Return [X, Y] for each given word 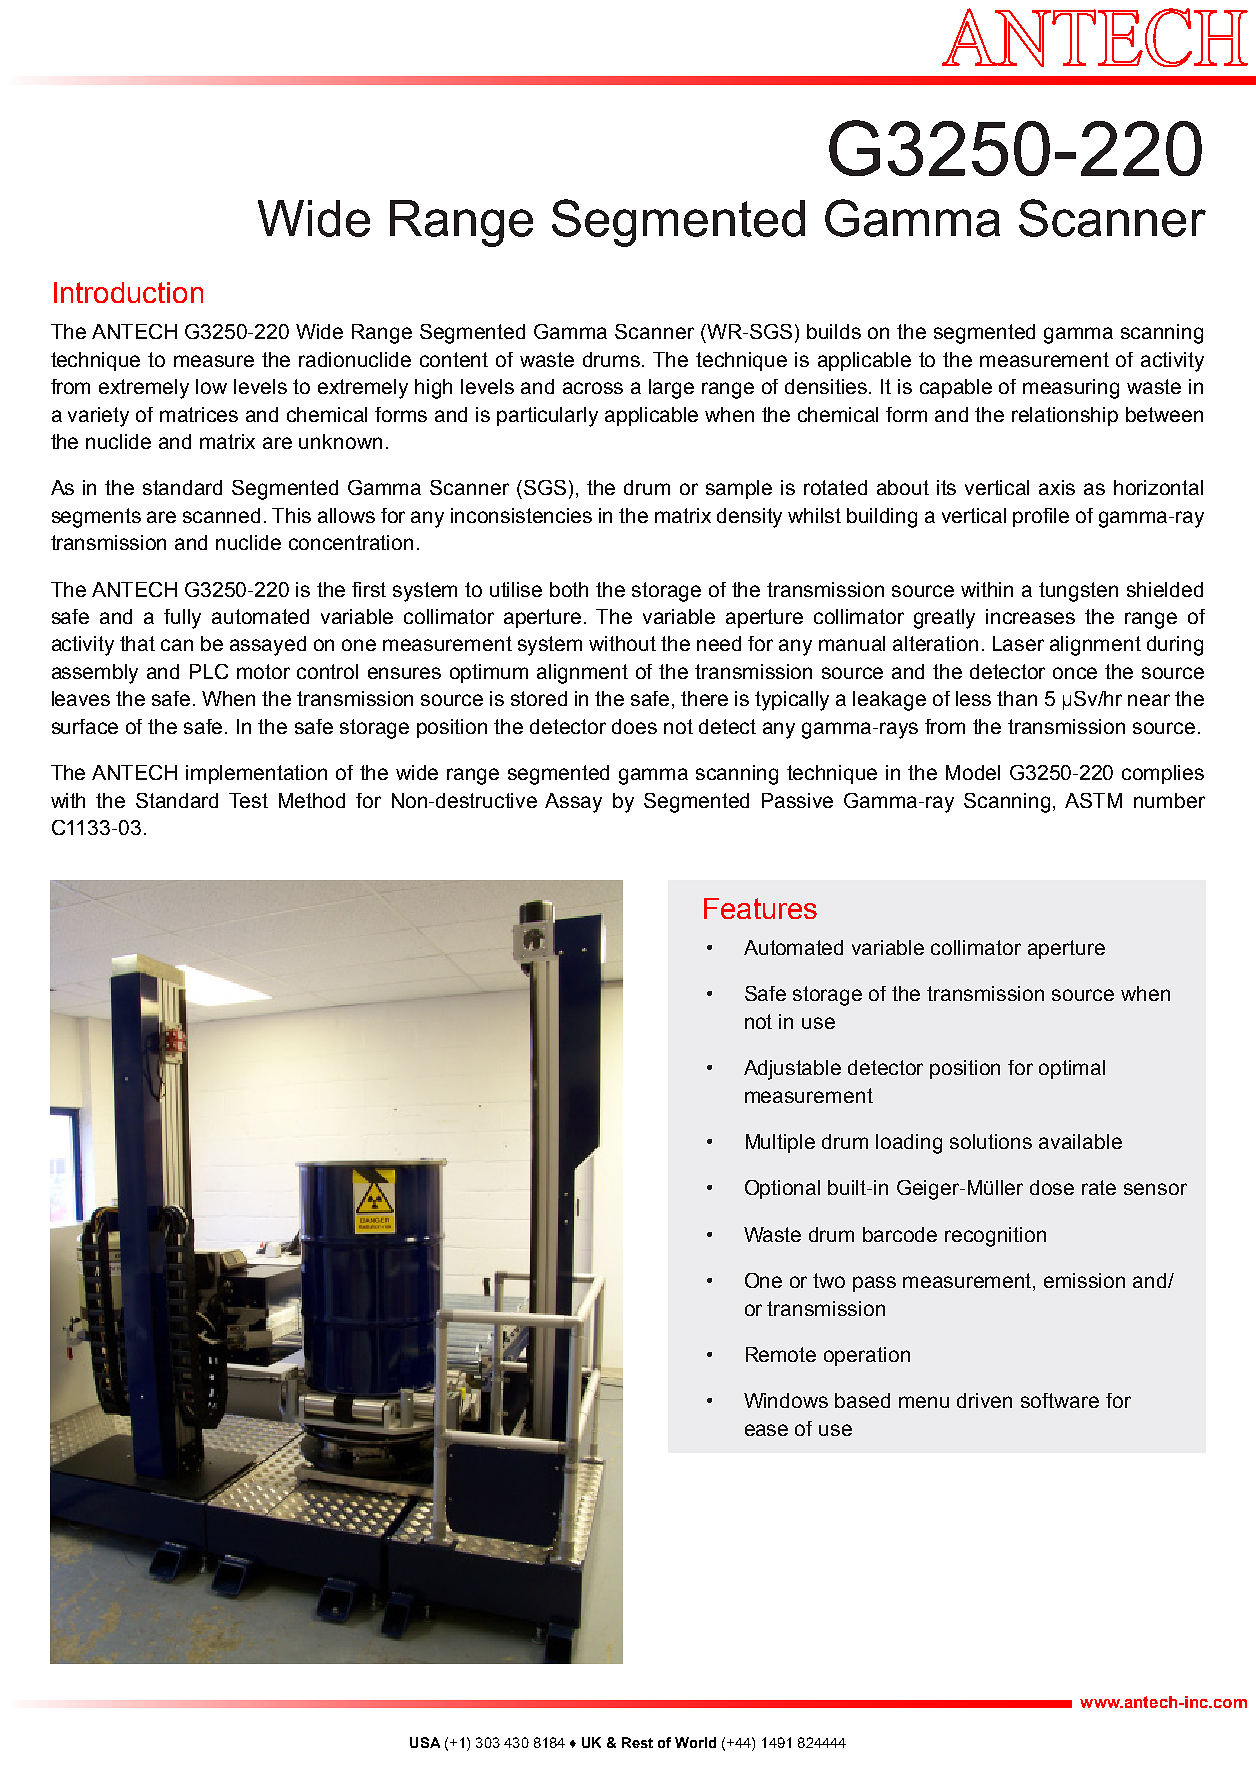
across [593, 388]
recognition [995, 1237]
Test [248, 800]
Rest [637, 1742]
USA [425, 1742]
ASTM [1093, 800]
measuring [1071, 389]
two [829, 1280]
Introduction [128, 292]
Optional [782, 1189]
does [634, 726]
